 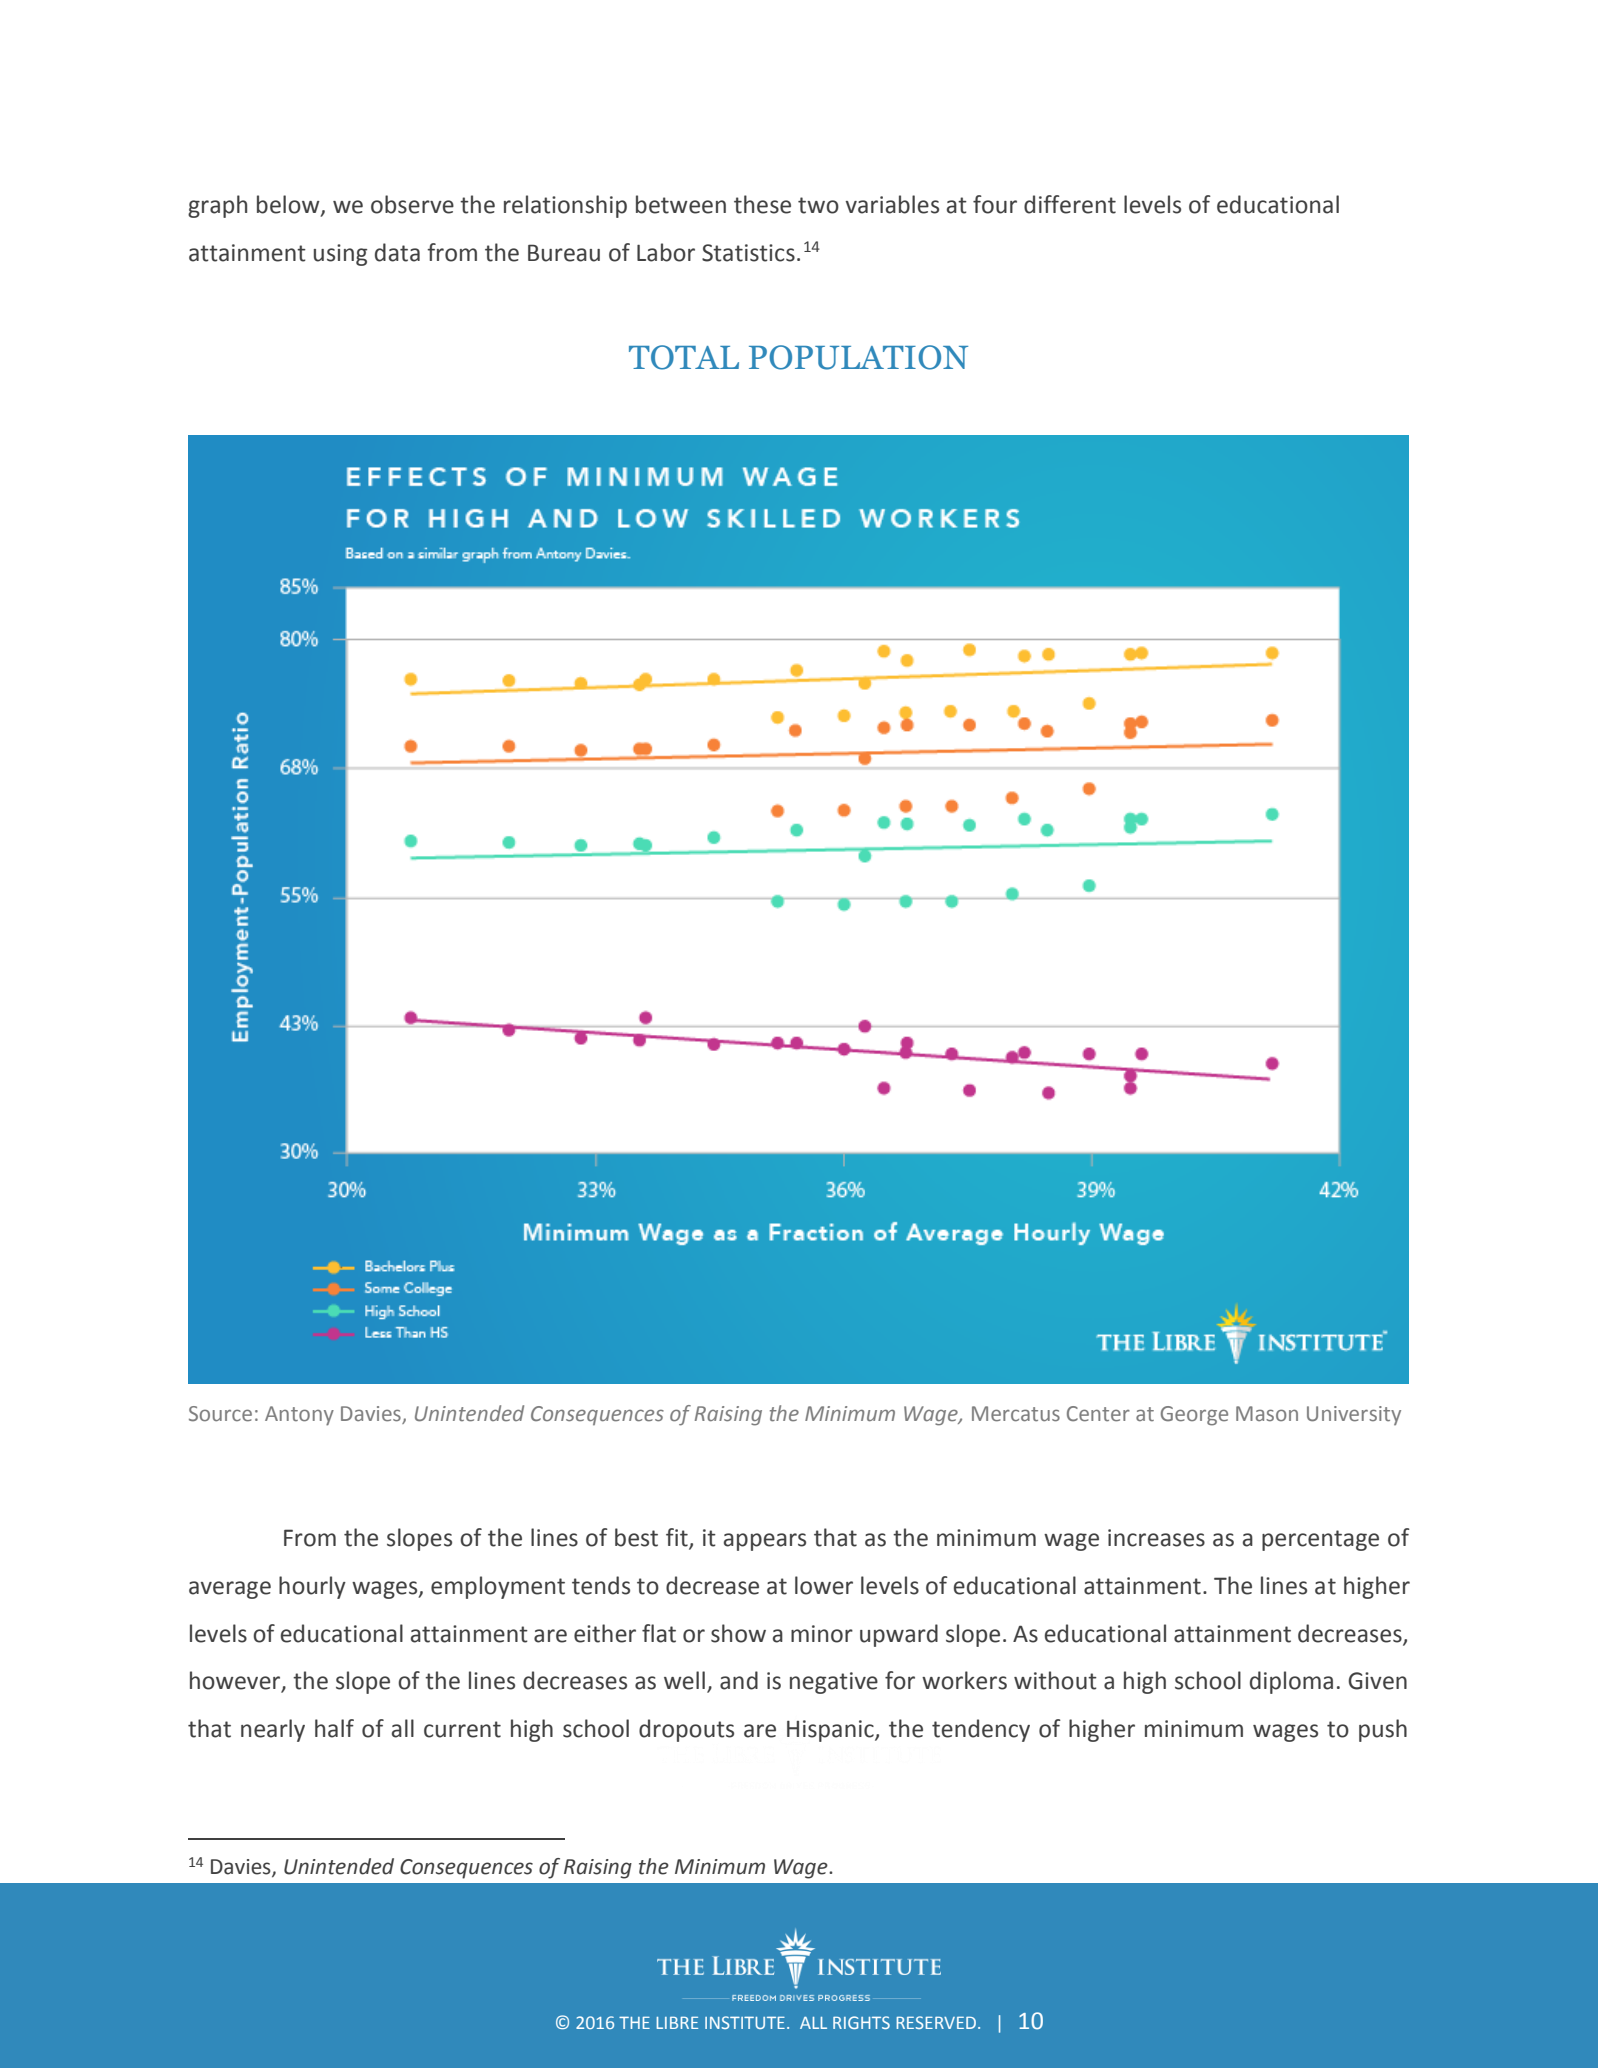 I want to click on half, so click(x=334, y=1728).
